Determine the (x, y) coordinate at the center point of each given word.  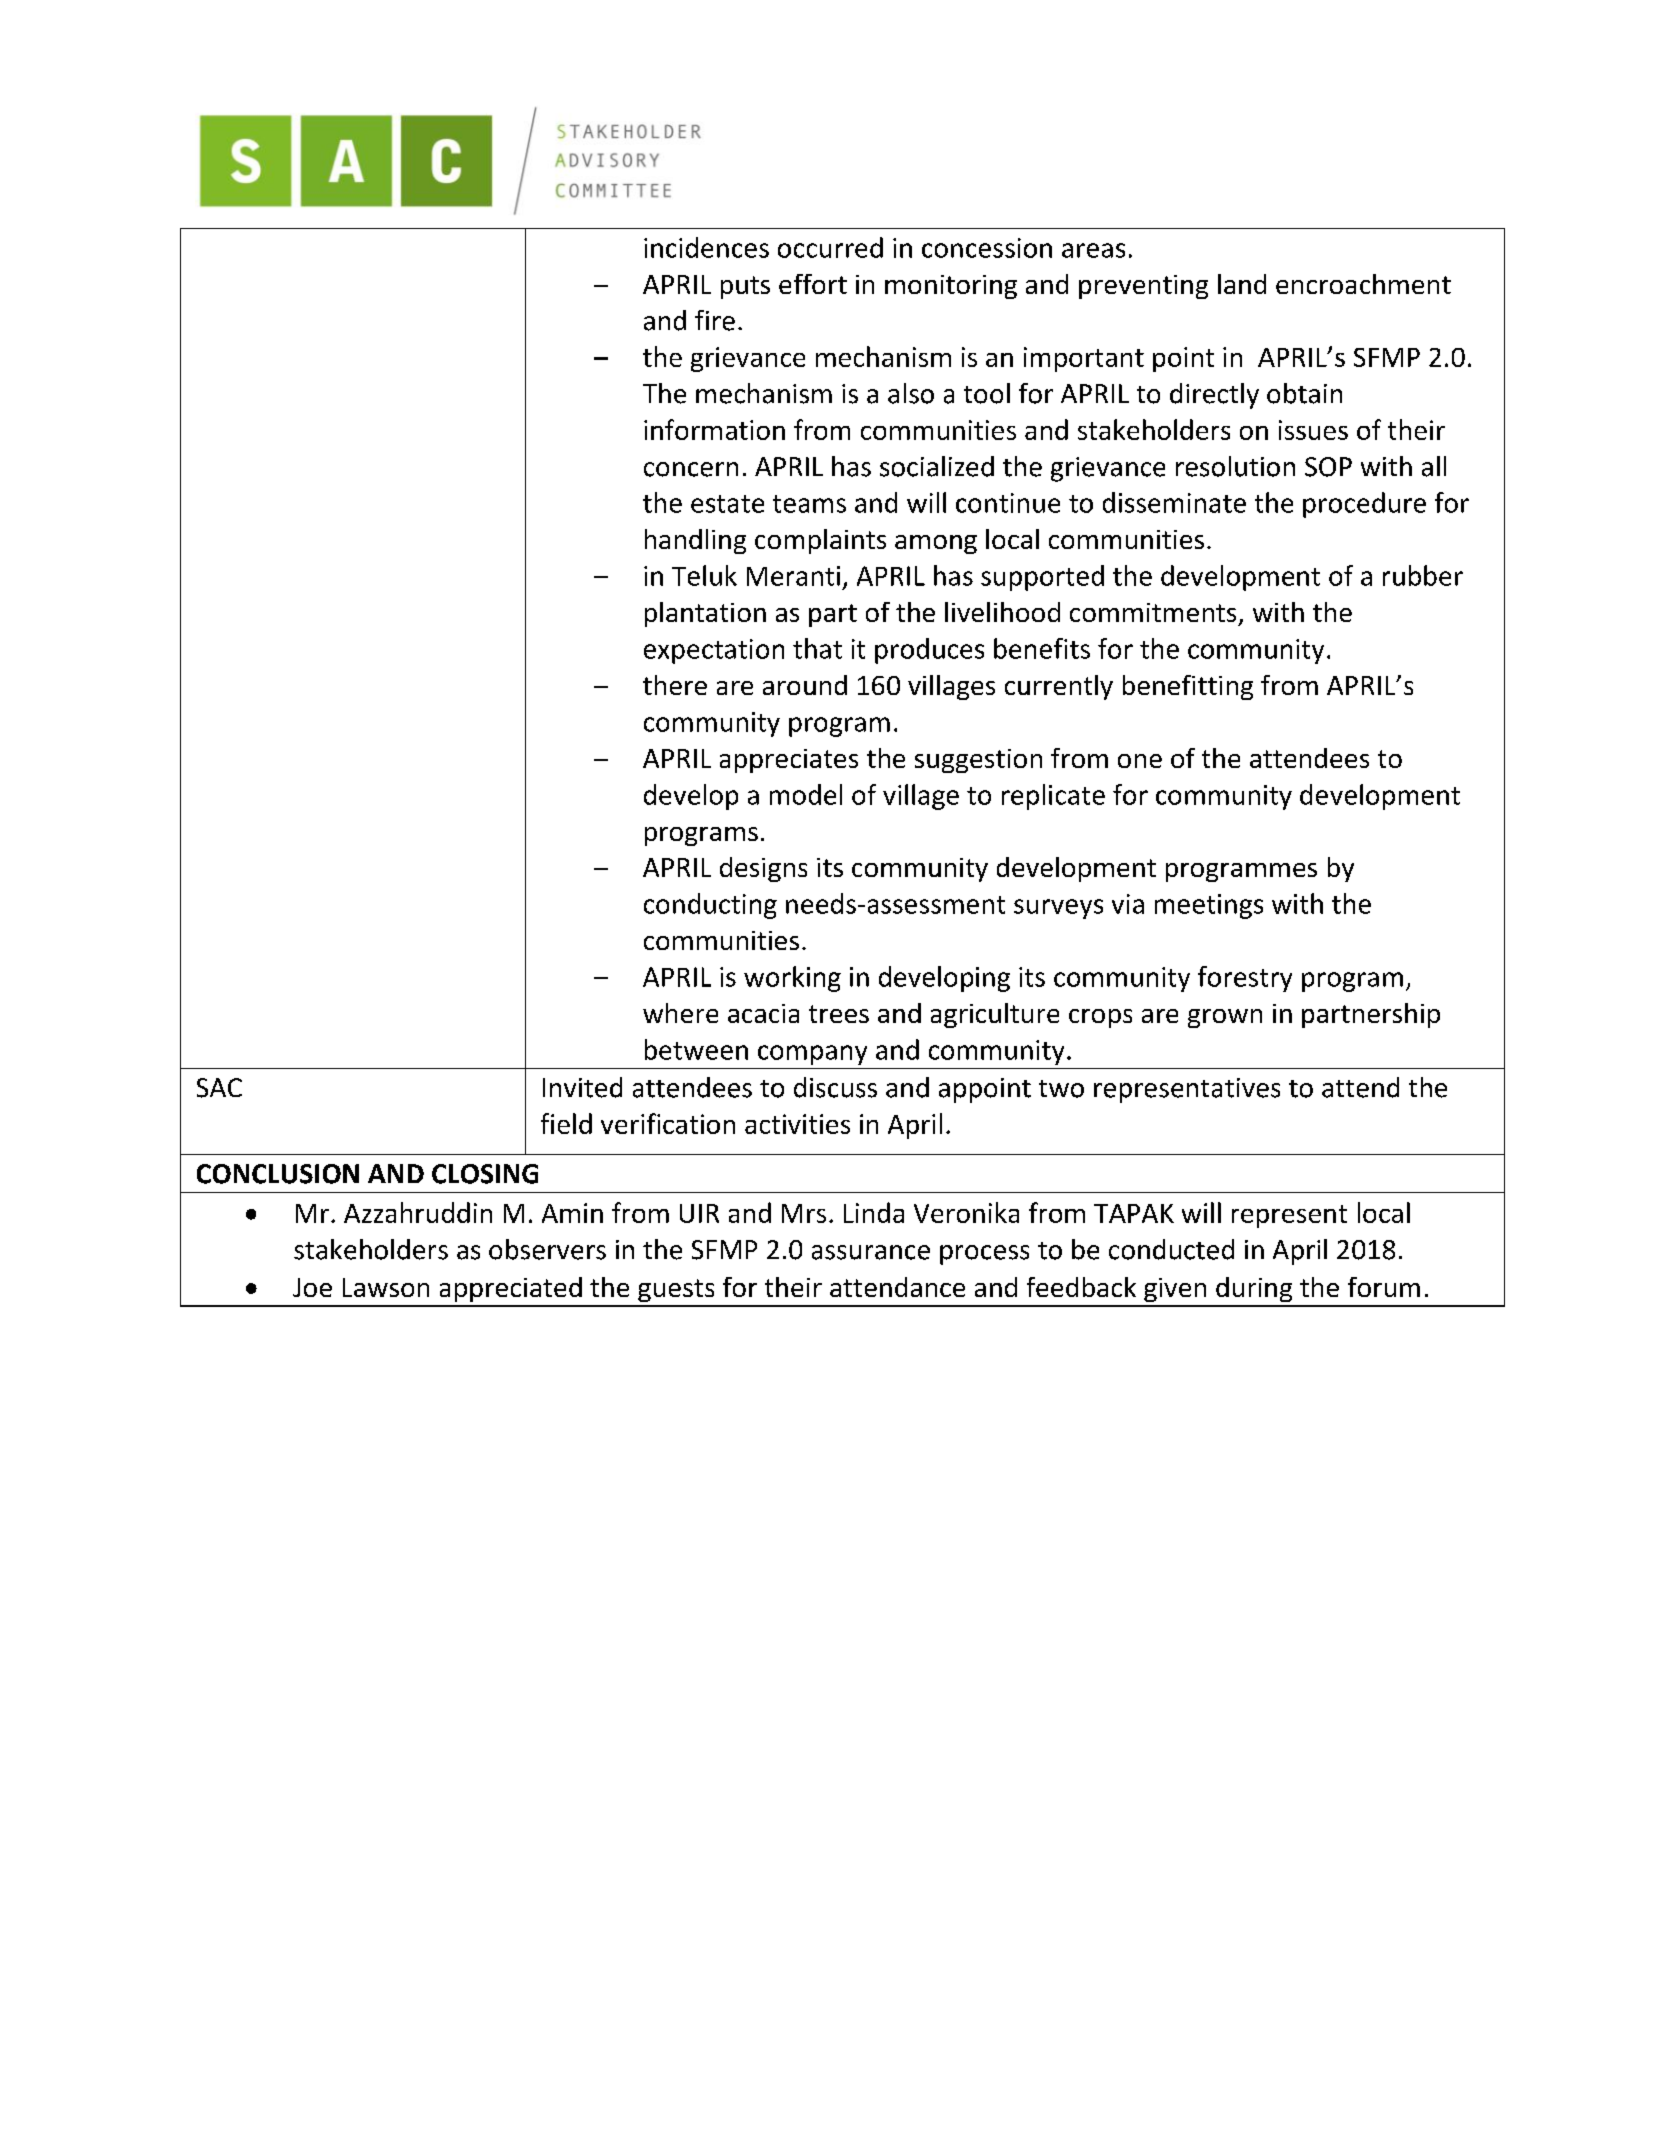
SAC (219, 1088)
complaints (820, 541)
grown (1225, 1018)
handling (695, 541)
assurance (871, 1252)
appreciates (789, 761)
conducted (1171, 1249)
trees (839, 1014)
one (1140, 761)
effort (813, 284)
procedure (1364, 505)
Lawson (386, 1287)
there (675, 685)
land (1242, 284)
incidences (706, 247)
